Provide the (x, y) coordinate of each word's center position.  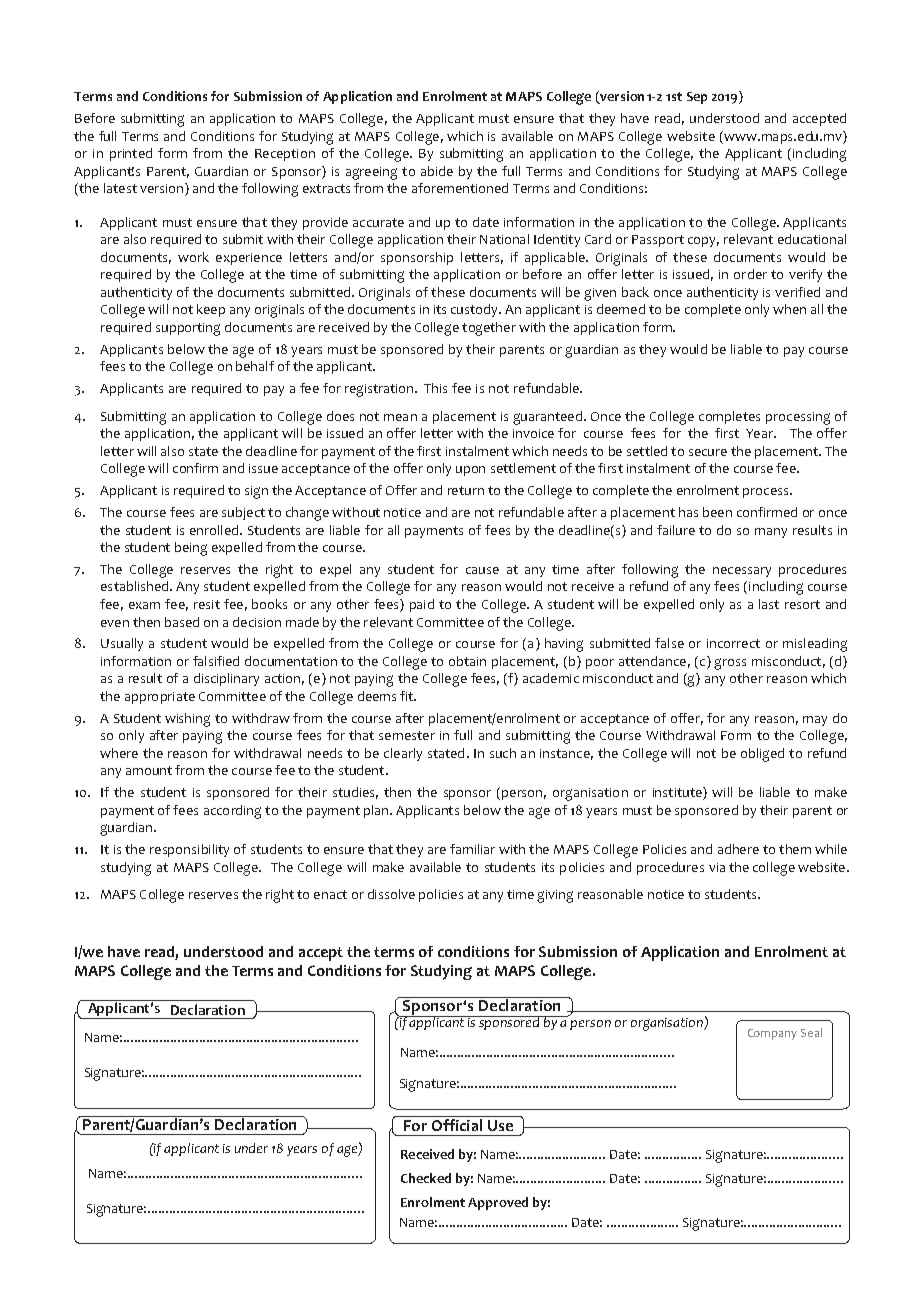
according (232, 812)
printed (131, 154)
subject (243, 513)
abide (437, 171)
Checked (426, 1178)
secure (708, 452)
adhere (738, 849)
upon (470, 471)
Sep (697, 98)
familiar (472, 849)
